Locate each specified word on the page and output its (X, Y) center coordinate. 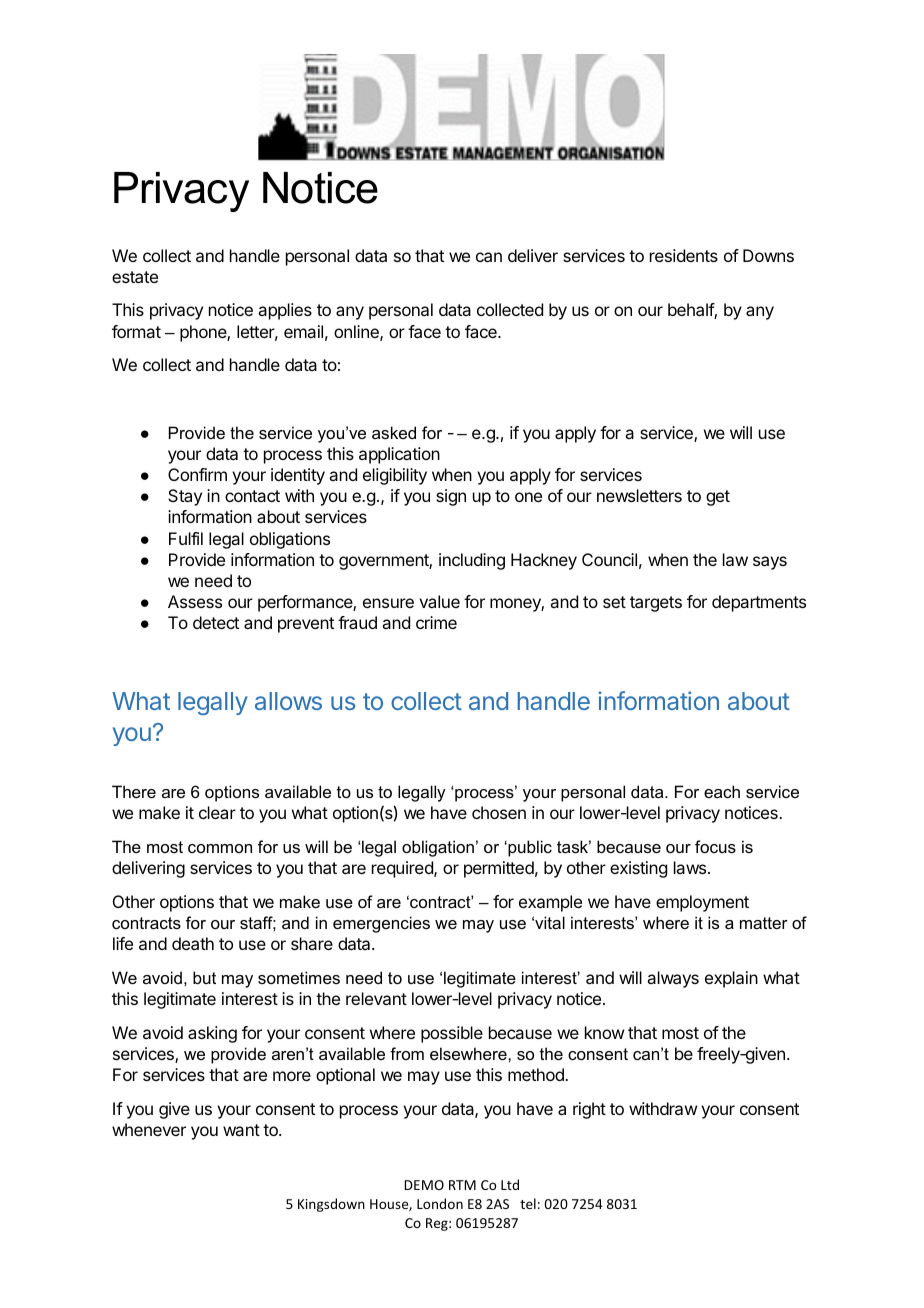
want (241, 1130)
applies (285, 311)
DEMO (424, 1185)
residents (684, 255)
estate (135, 277)
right (589, 1110)
